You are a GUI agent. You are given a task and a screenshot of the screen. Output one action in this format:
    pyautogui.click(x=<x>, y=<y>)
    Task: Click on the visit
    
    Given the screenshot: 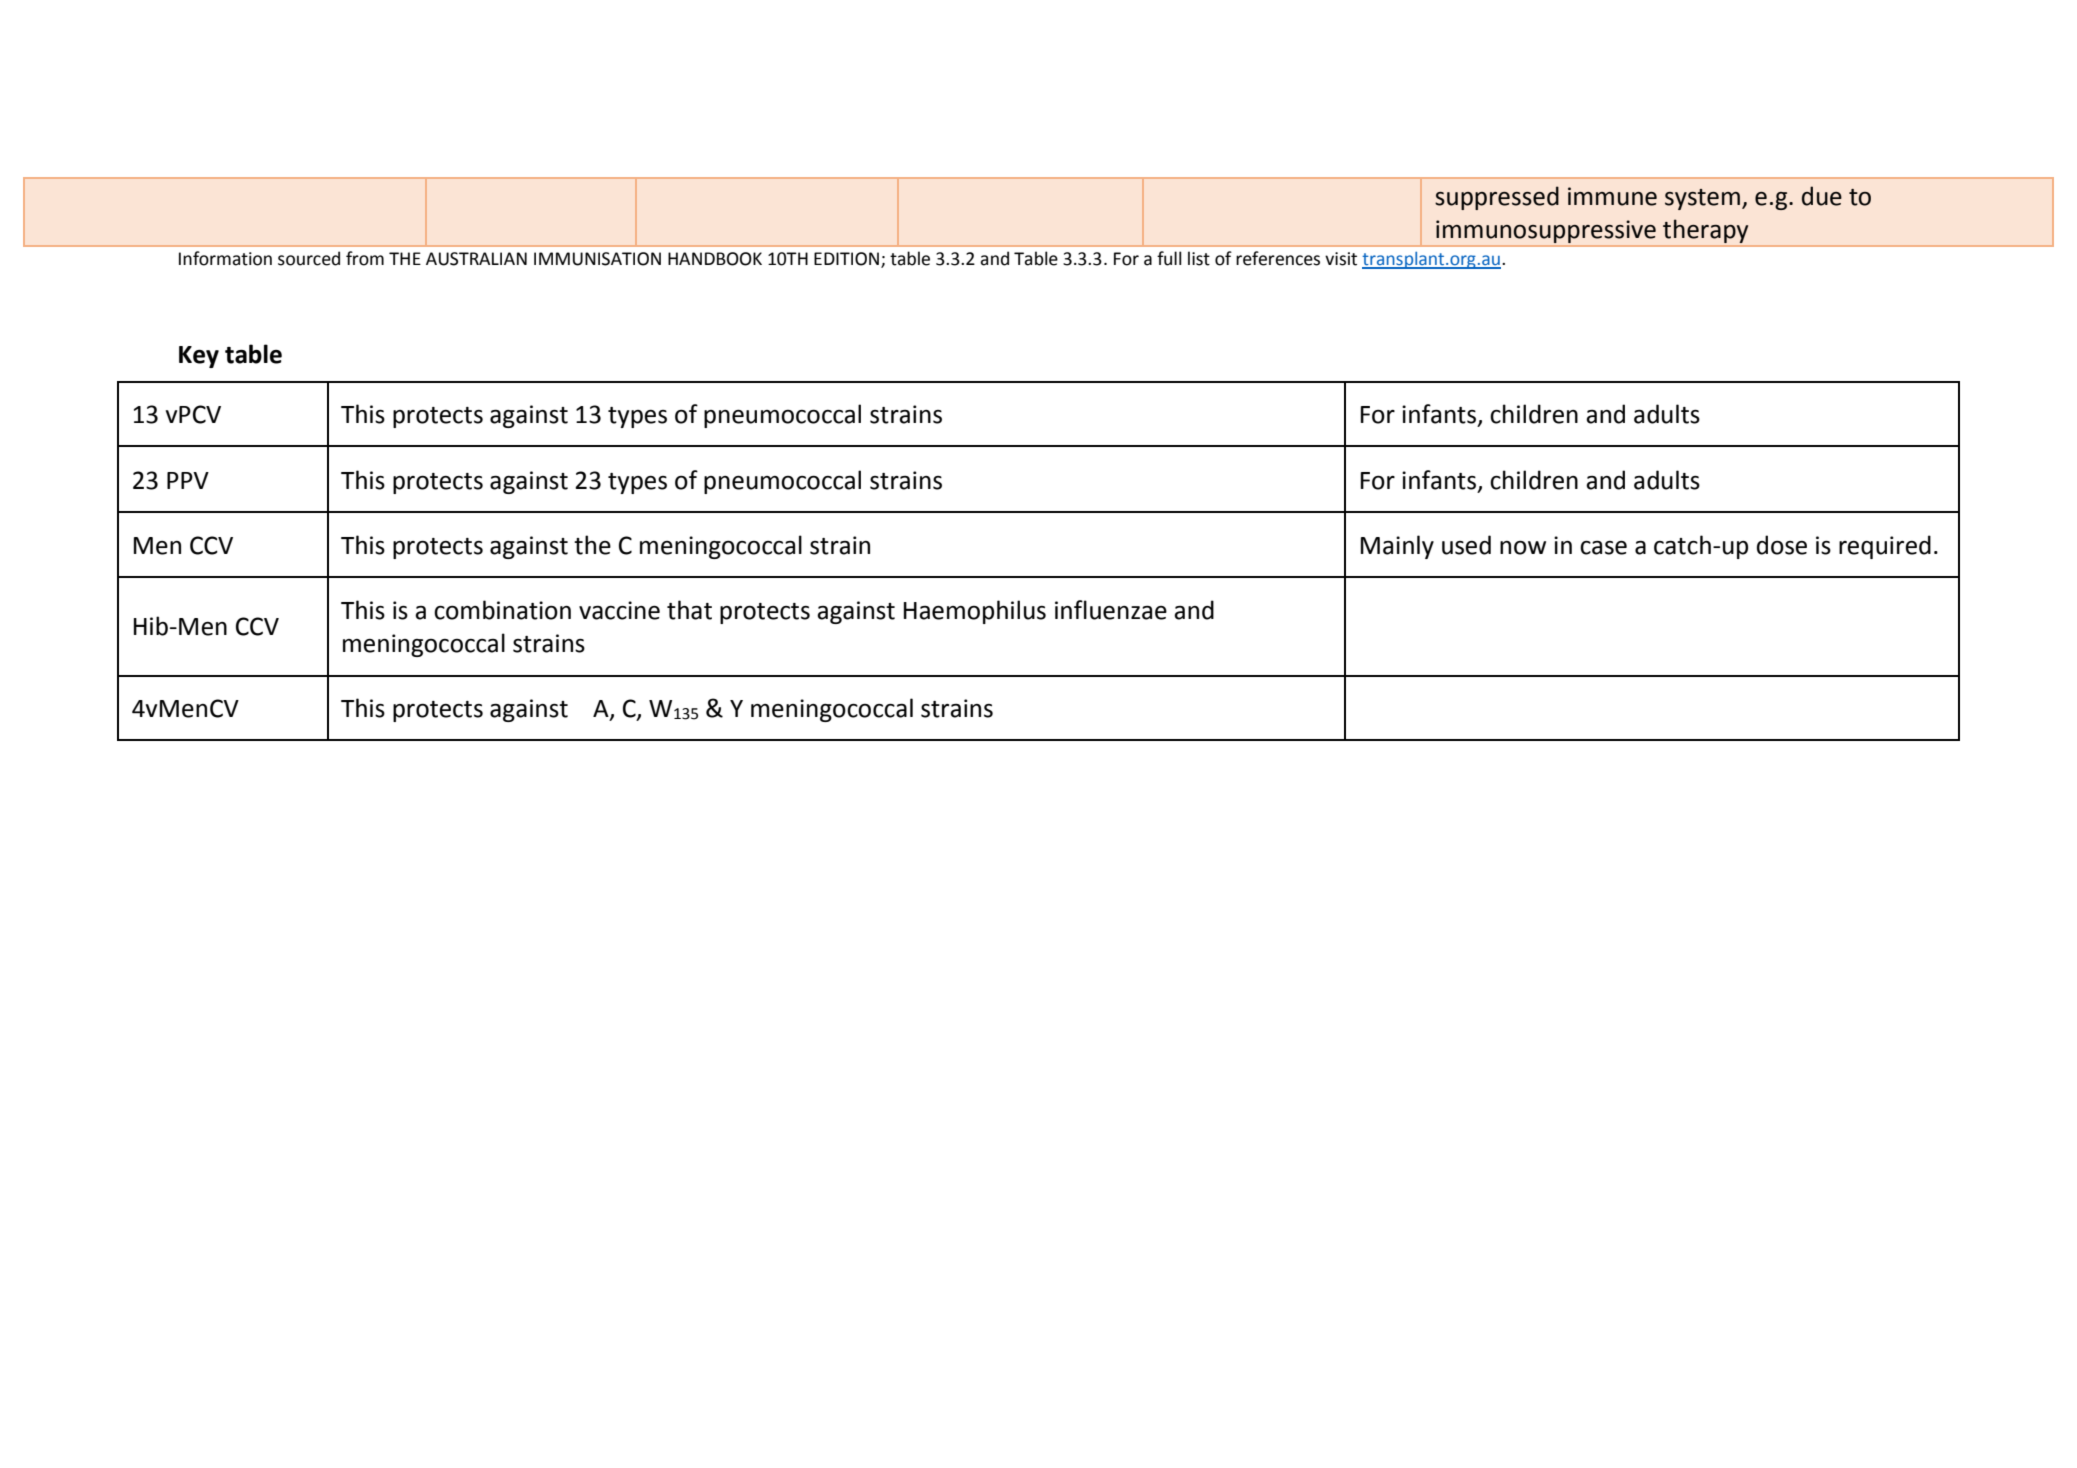 What is the action you would take?
    pyautogui.click(x=1341, y=259)
